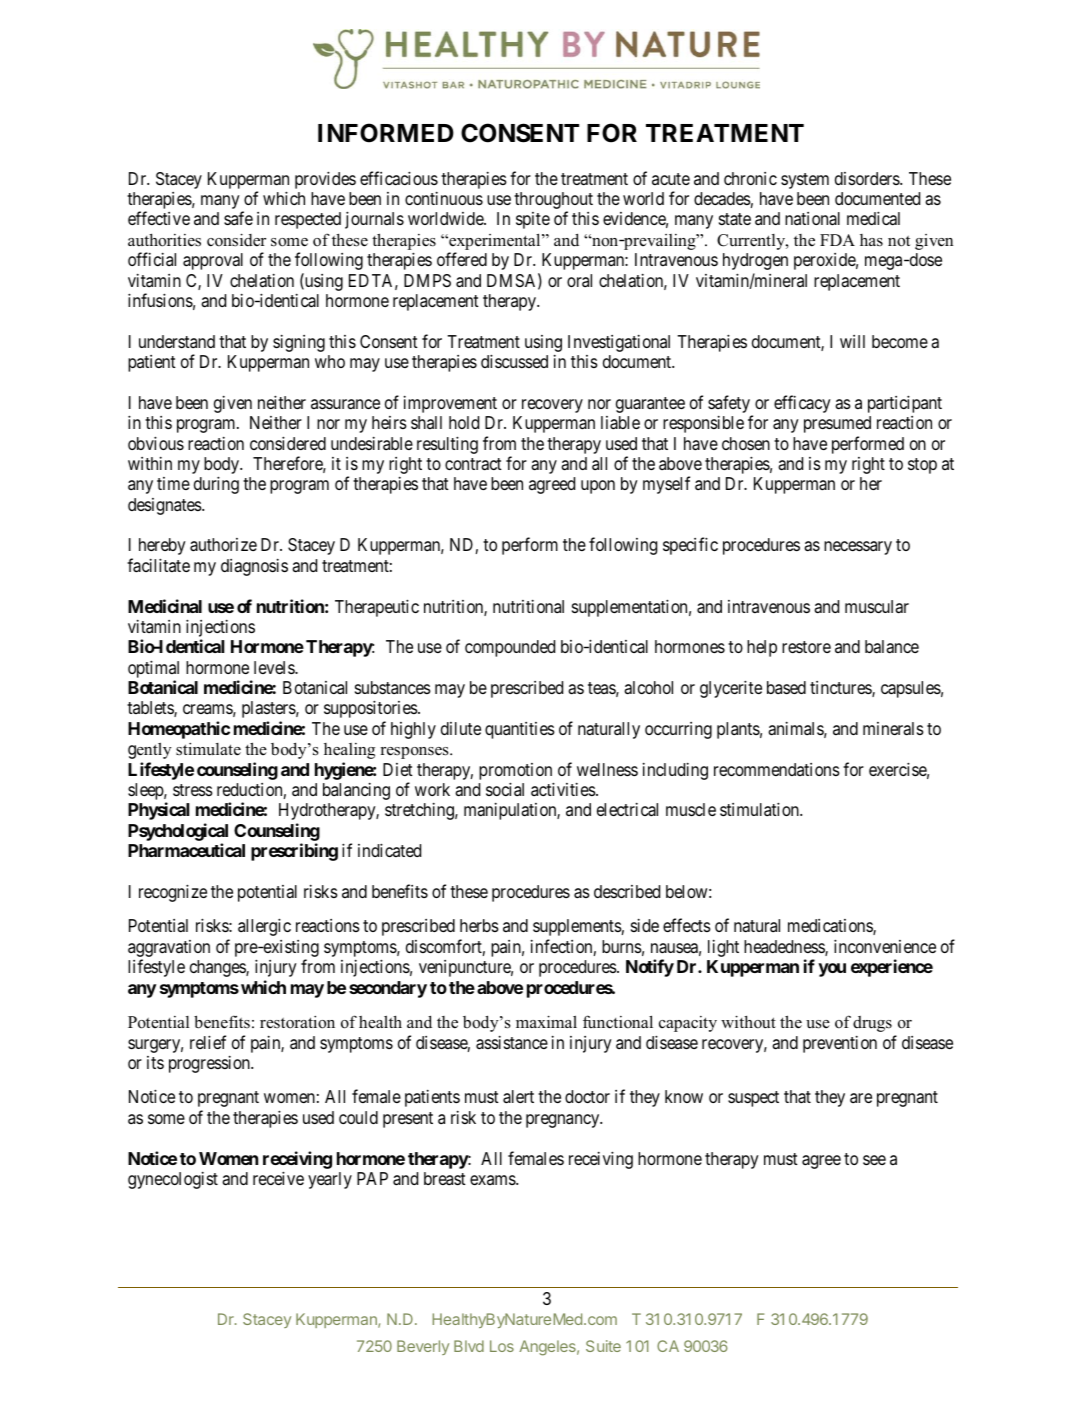  Describe the element at coordinates (553, 202) in the image. I see `throughout` at that location.
